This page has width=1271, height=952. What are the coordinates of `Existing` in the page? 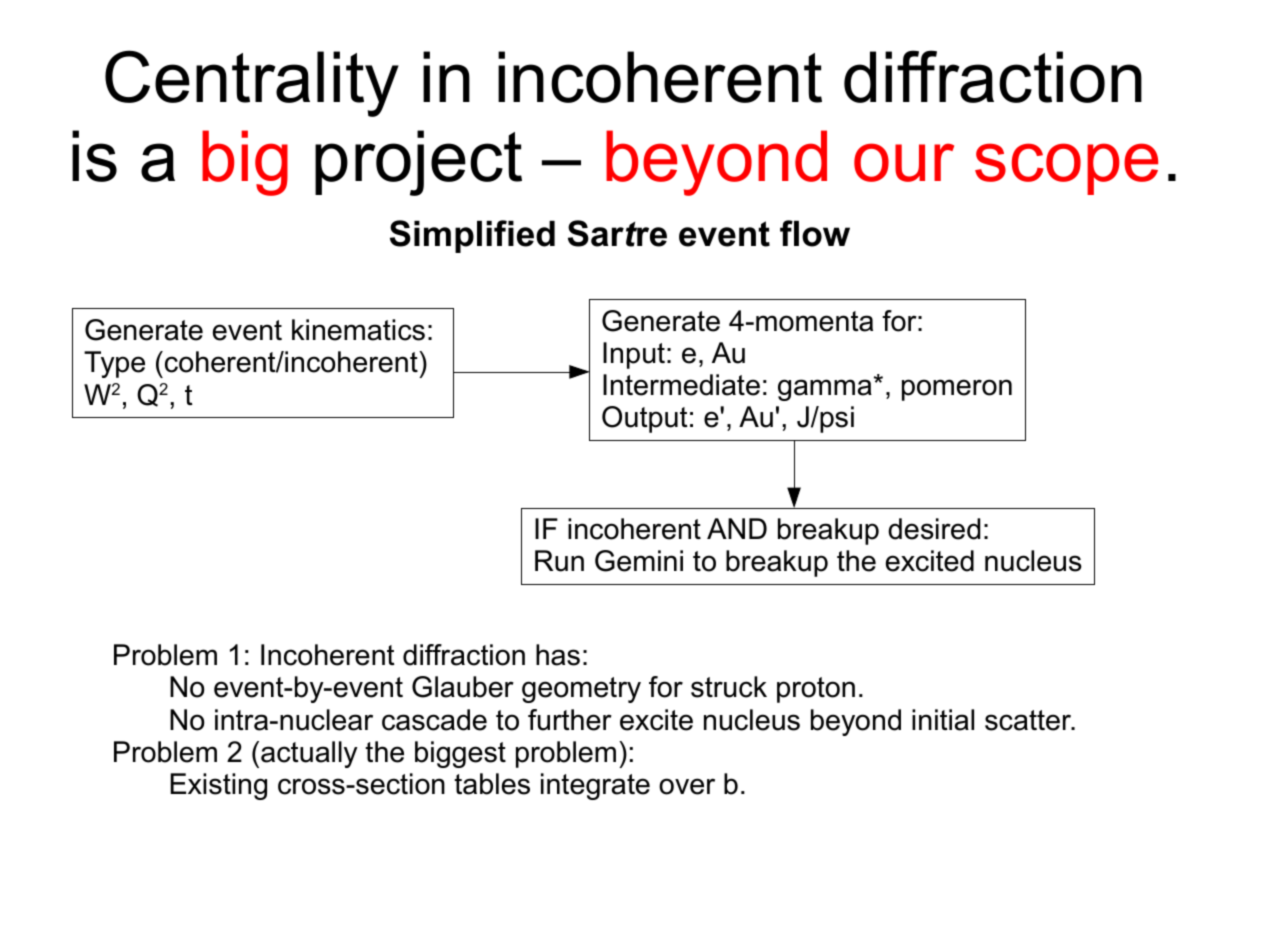 It's located at (218, 786).
